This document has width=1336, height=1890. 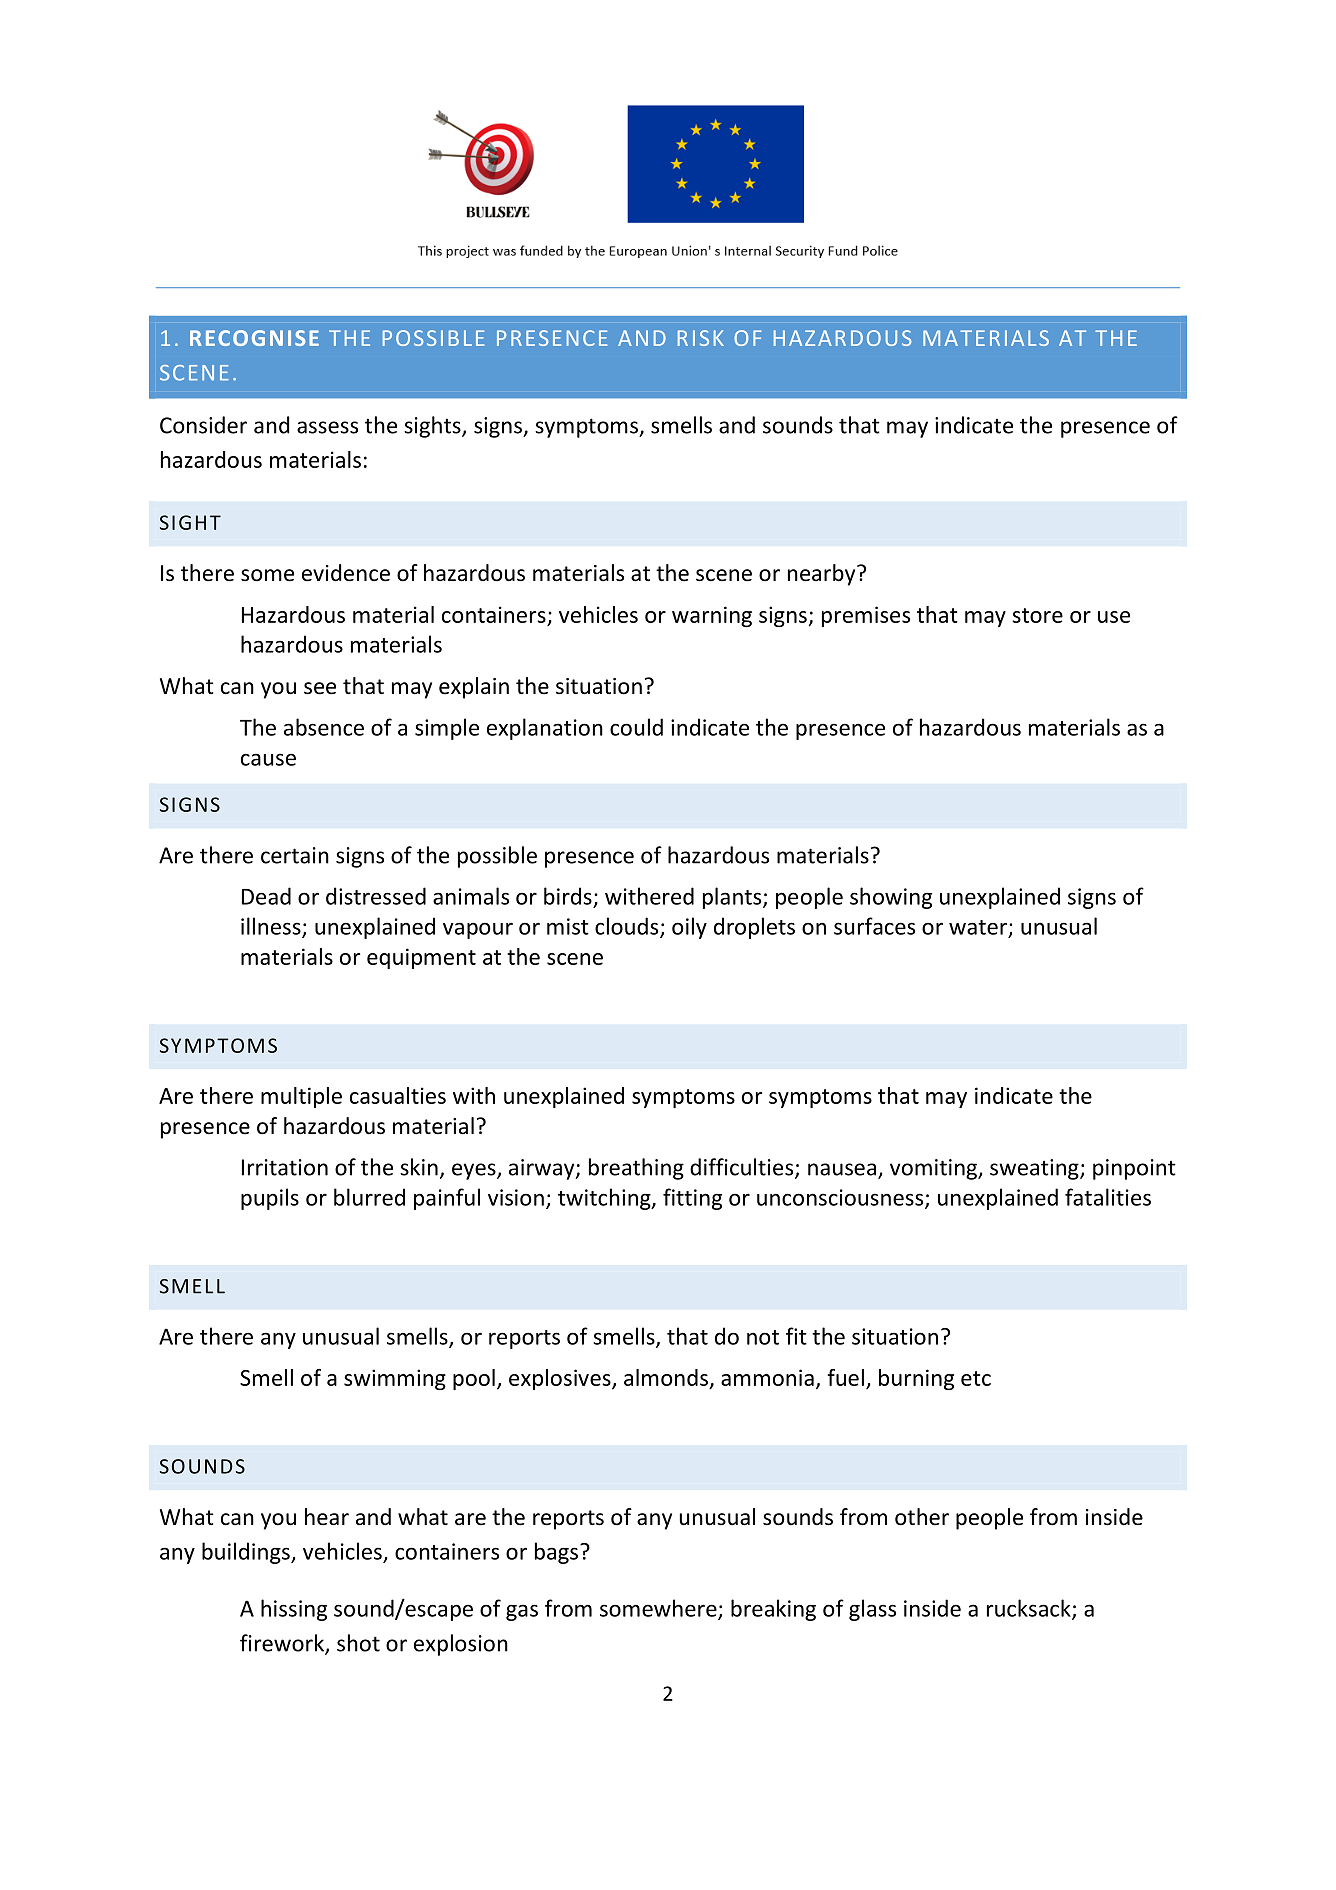 I want to click on breaking, so click(x=773, y=1610).
